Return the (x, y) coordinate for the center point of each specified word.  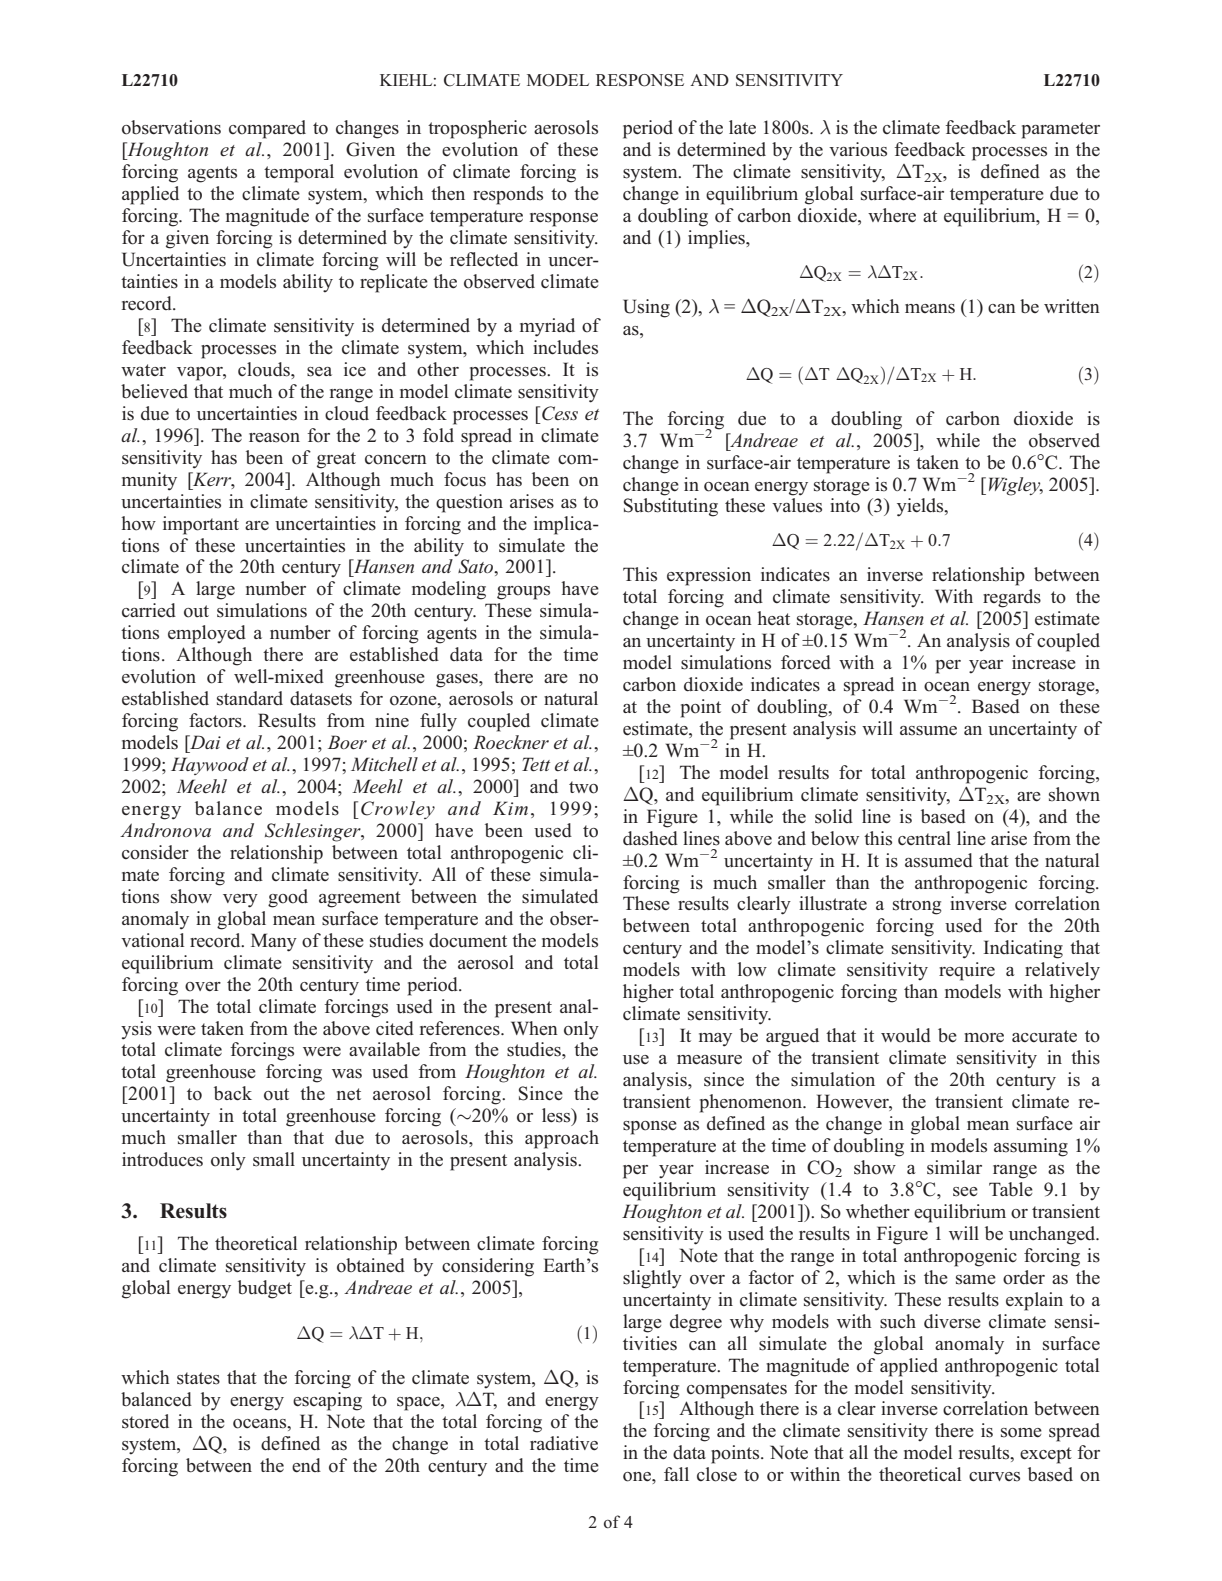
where (892, 215)
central (924, 838)
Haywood (210, 766)
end (306, 1465)
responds (508, 195)
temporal (299, 173)
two (583, 787)
